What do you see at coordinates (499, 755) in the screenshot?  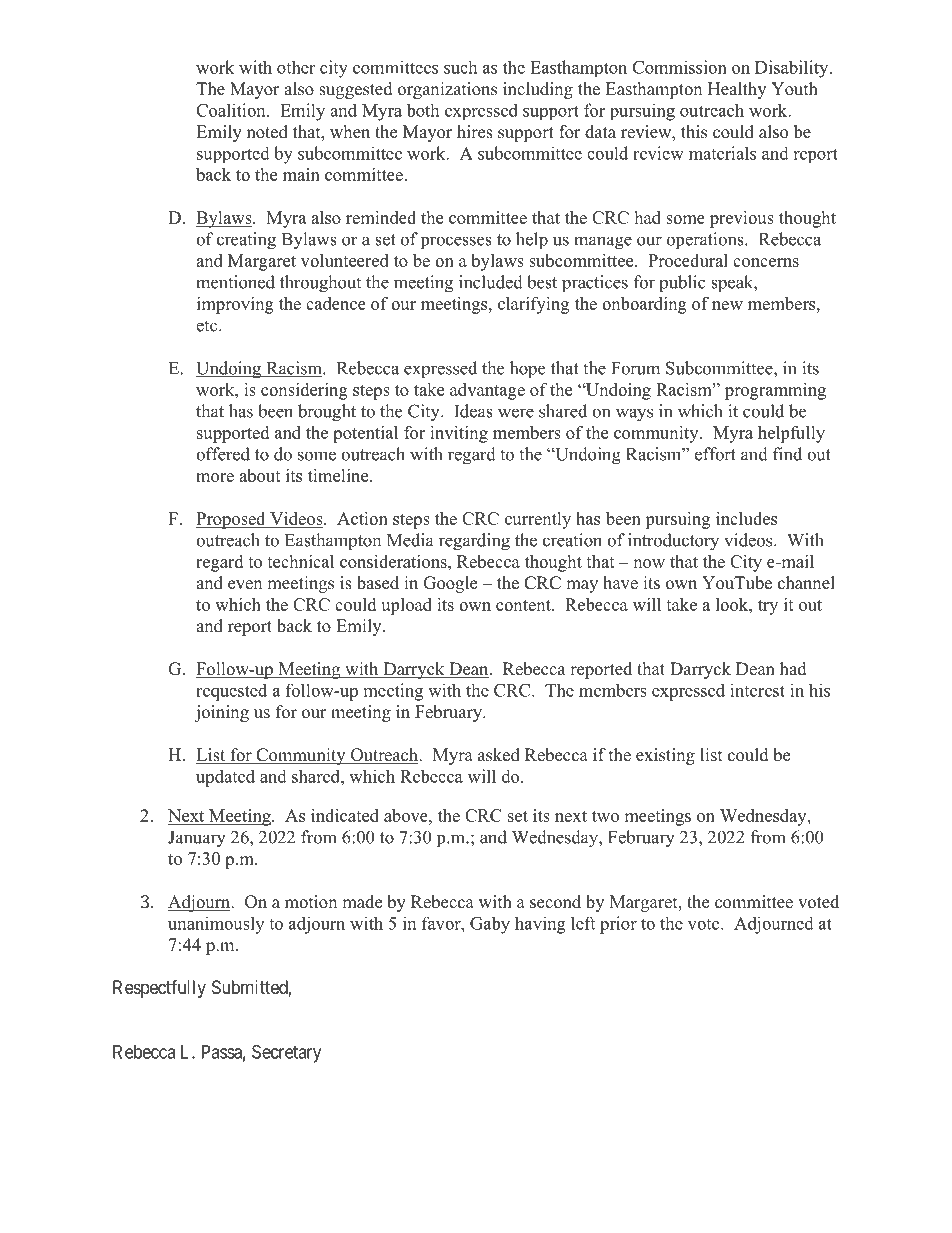 I see `asked` at bounding box center [499, 755].
